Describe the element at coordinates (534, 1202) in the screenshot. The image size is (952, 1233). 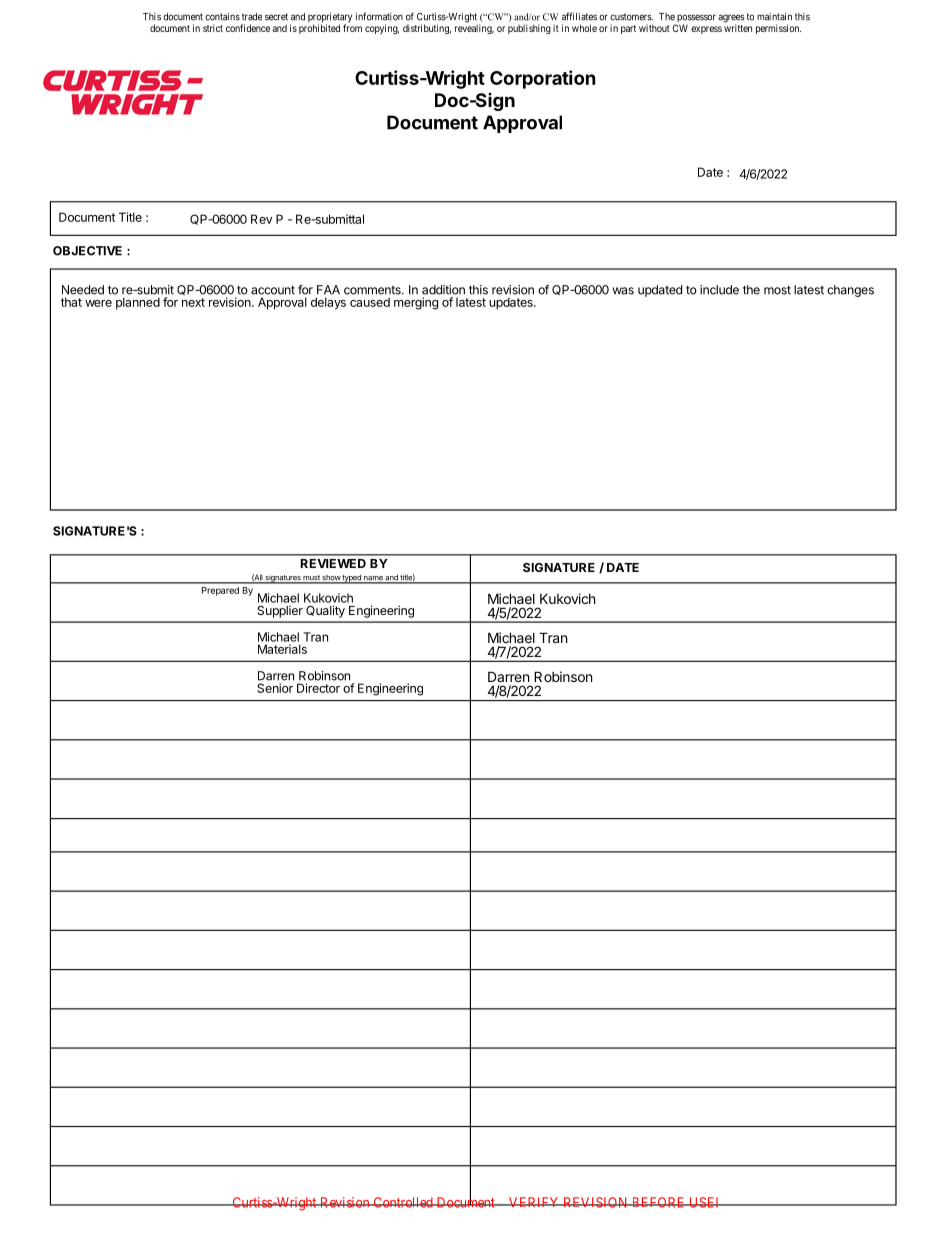
I see `VERIFY` at that location.
